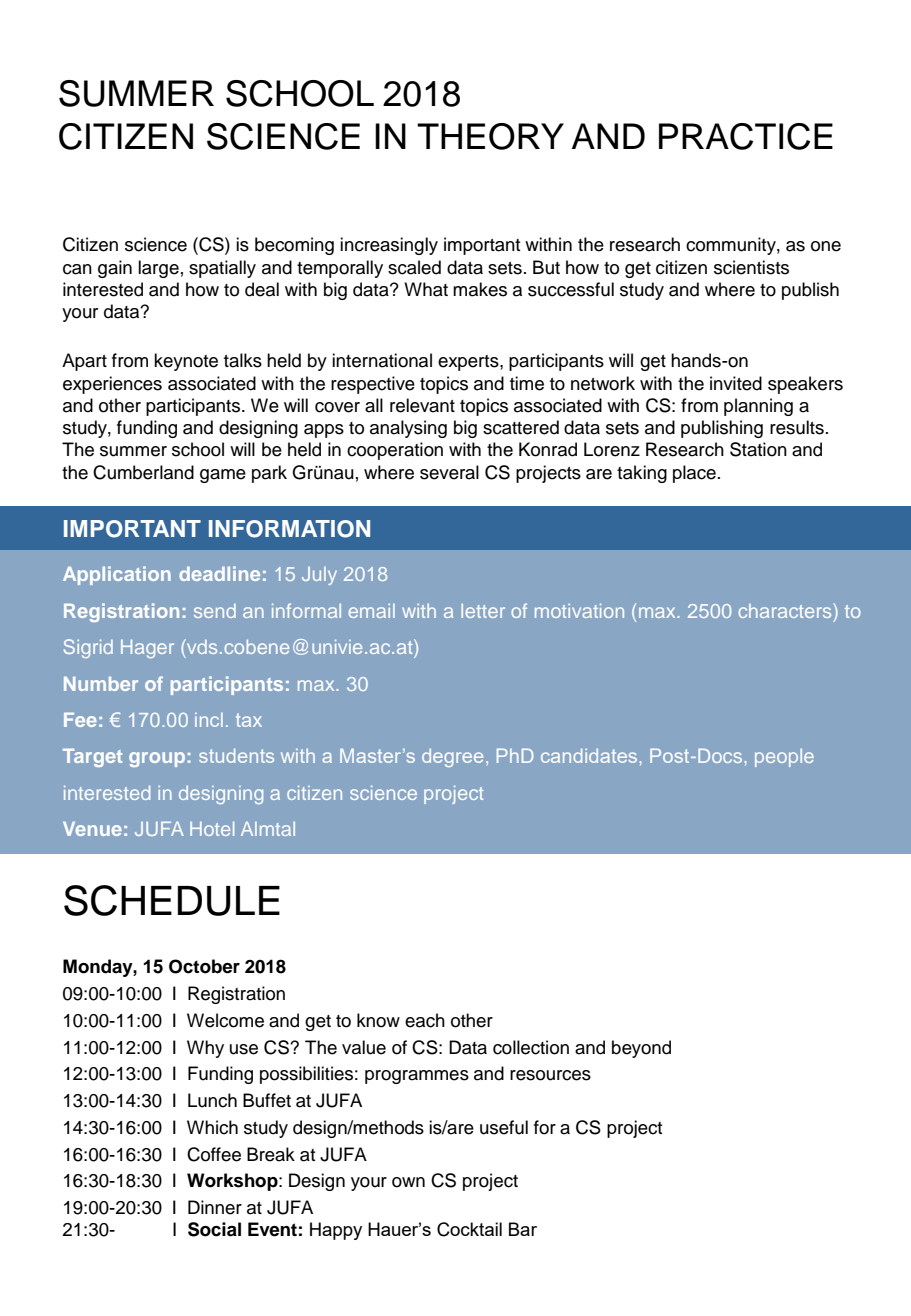 The image size is (911, 1316). Describe the element at coordinates (449, 472) in the image. I see `several` at that location.
